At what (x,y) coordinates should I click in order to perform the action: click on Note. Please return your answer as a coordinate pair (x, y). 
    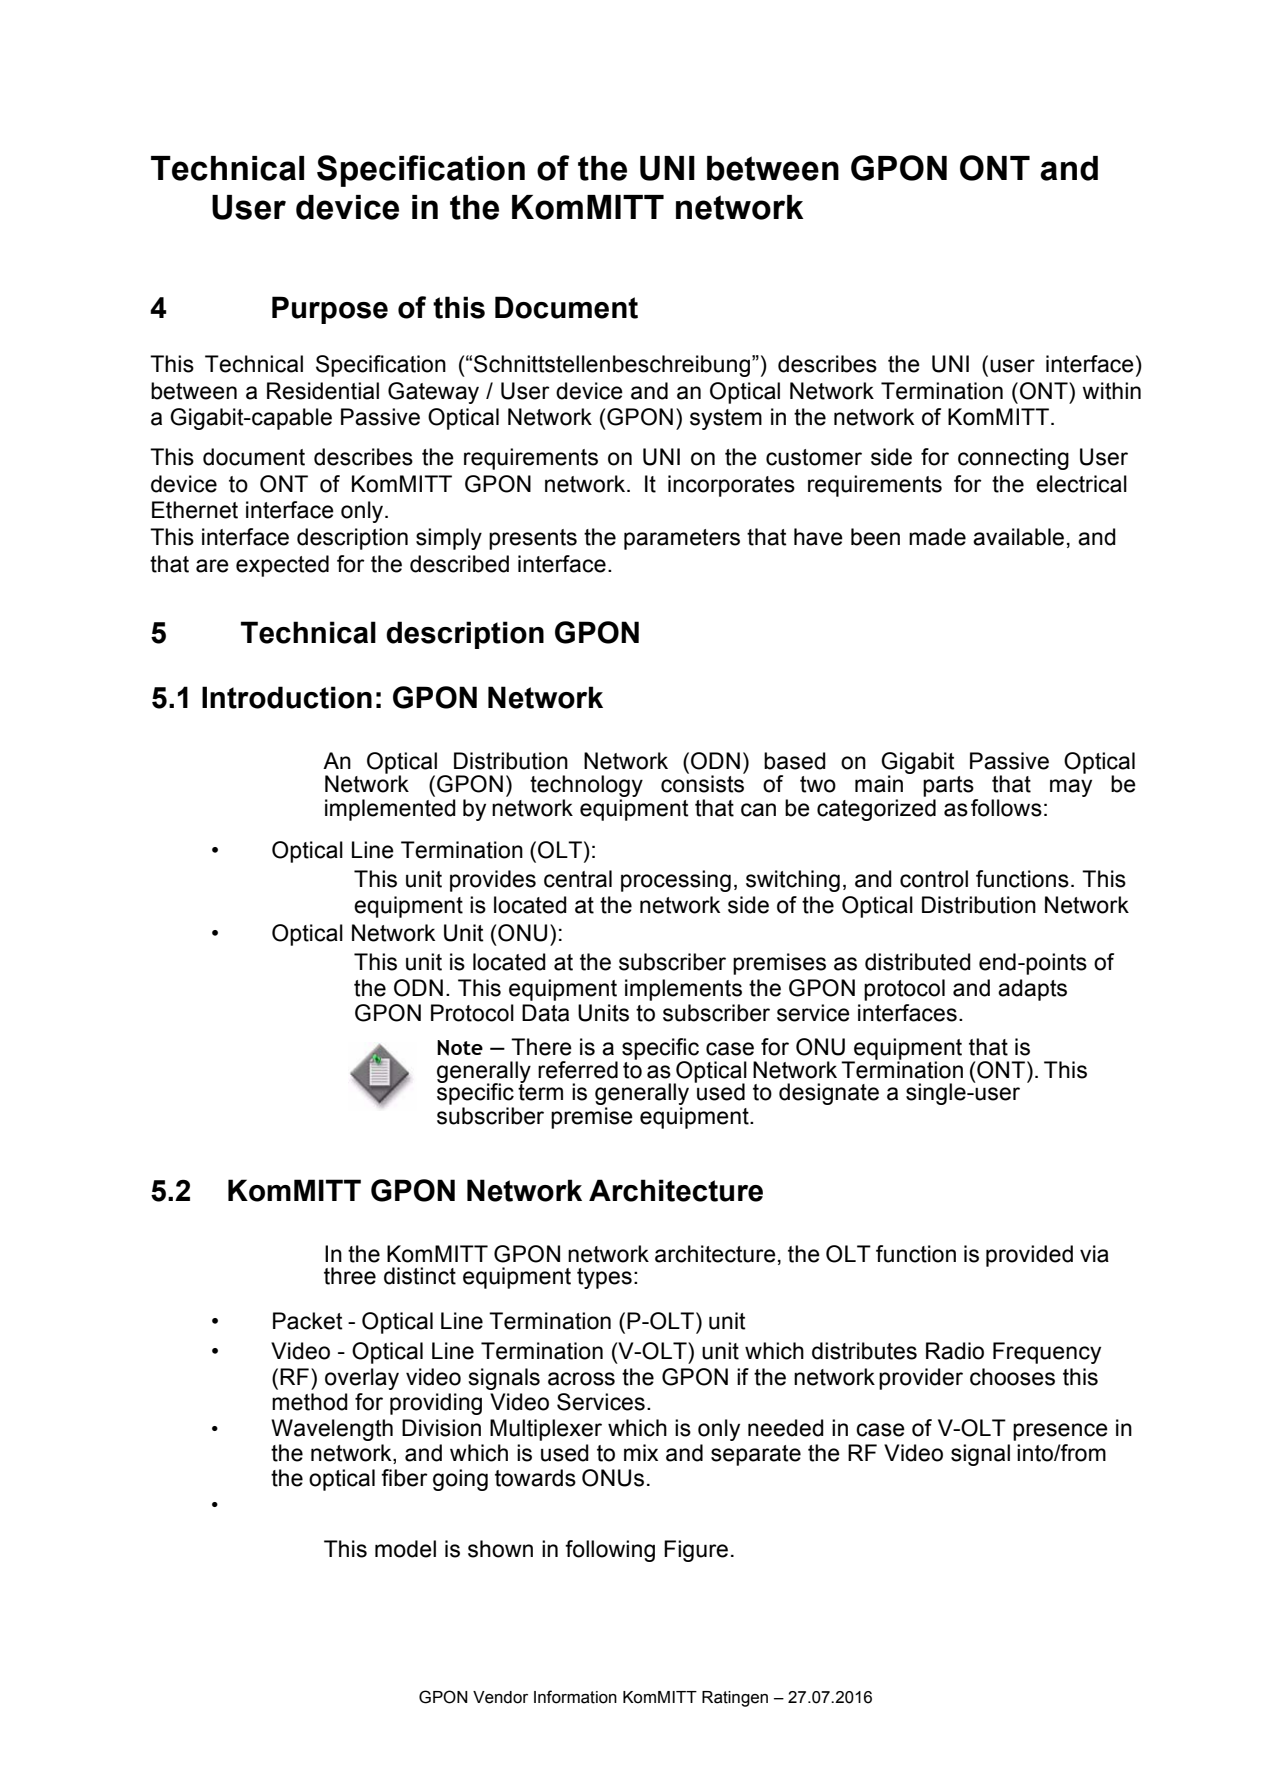
    Looking at the image, I should click on (460, 1048).
